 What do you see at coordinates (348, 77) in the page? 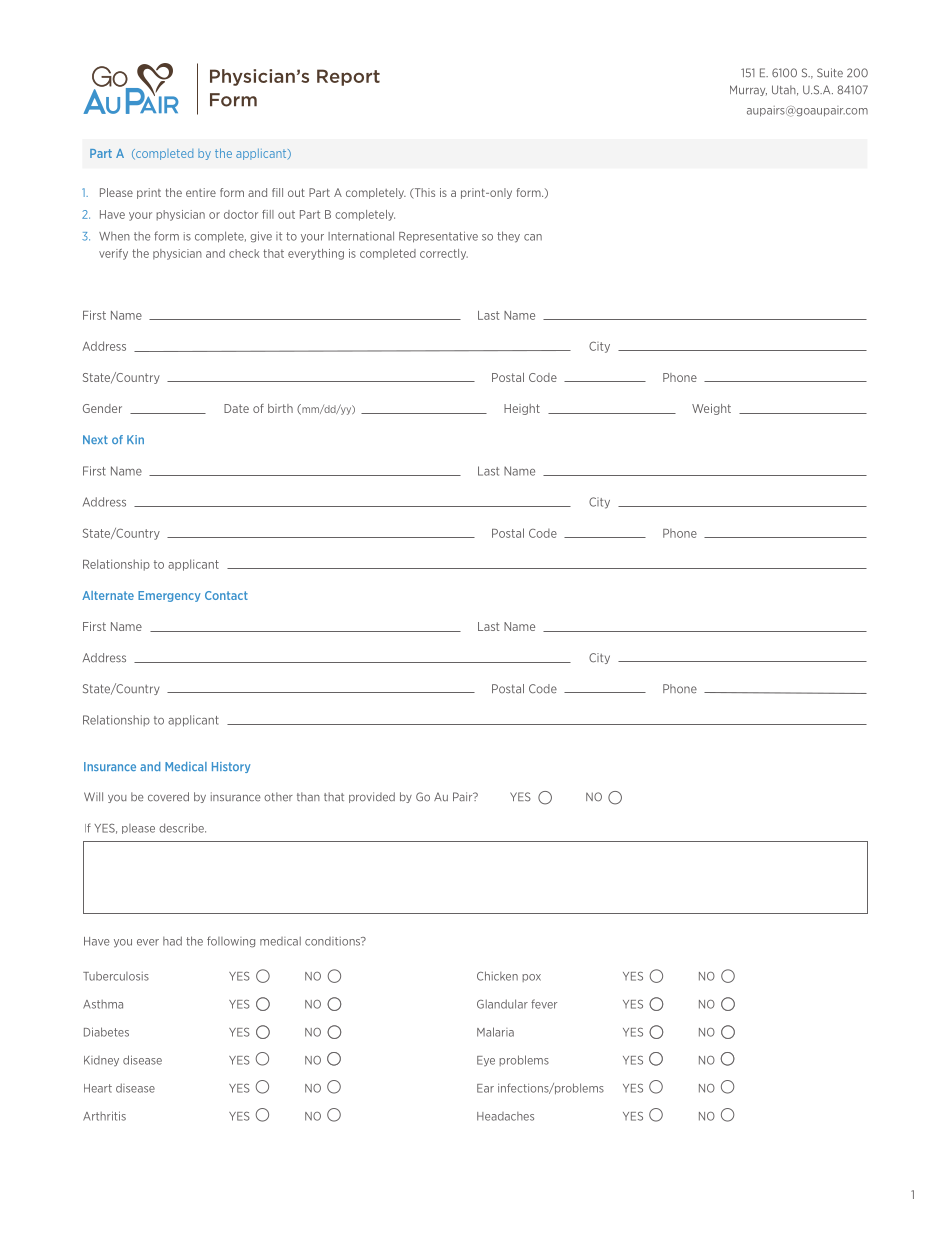
I see `Report` at bounding box center [348, 77].
